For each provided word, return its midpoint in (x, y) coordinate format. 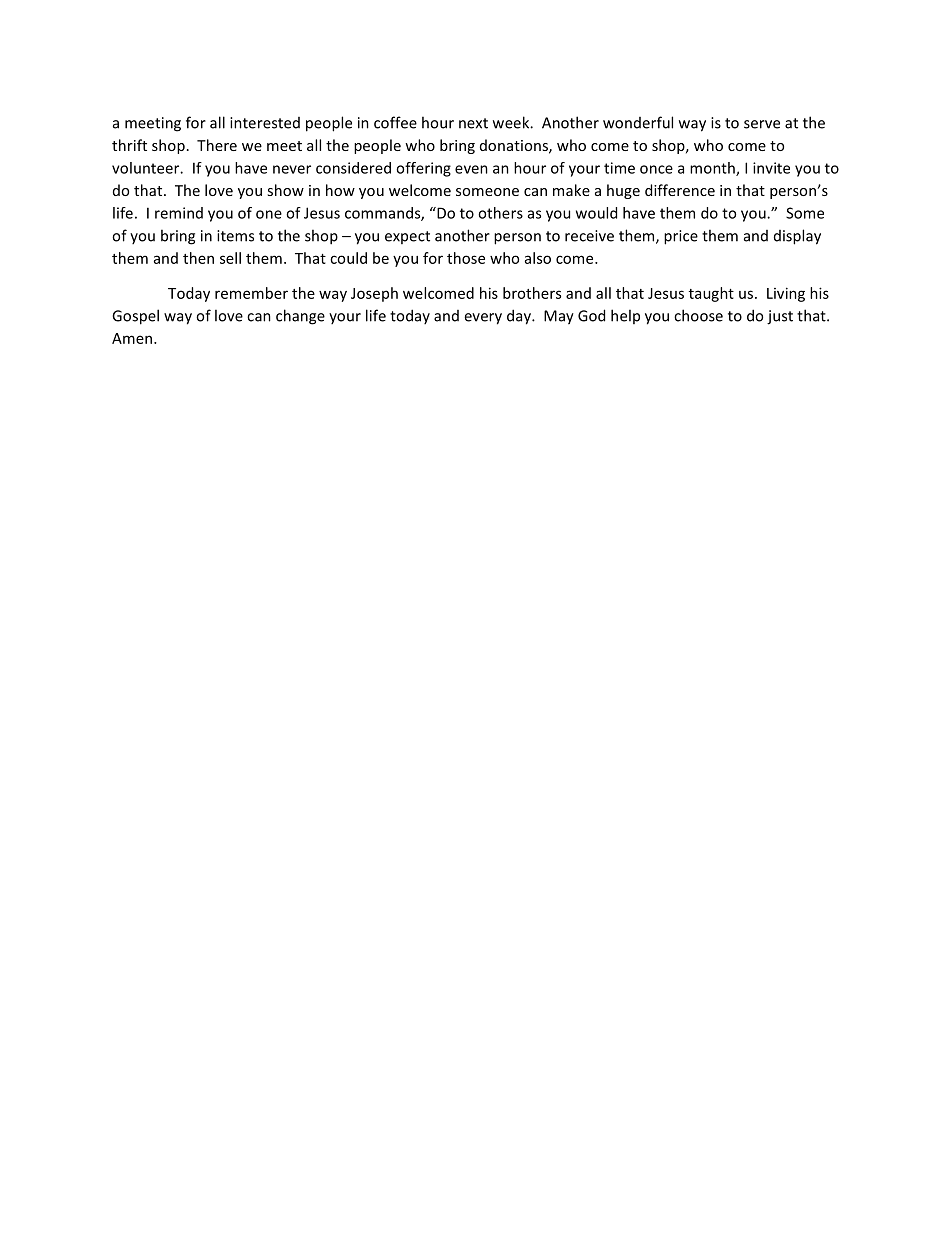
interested (265, 123)
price (681, 237)
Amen (133, 338)
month (713, 169)
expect (407, 237)
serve (762, 124)
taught (711, 294)
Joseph (374, 294)
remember (251, 293)
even (471, 169)
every (483, 319)
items (235, 236)
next (473, 123)
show (285, 190)
